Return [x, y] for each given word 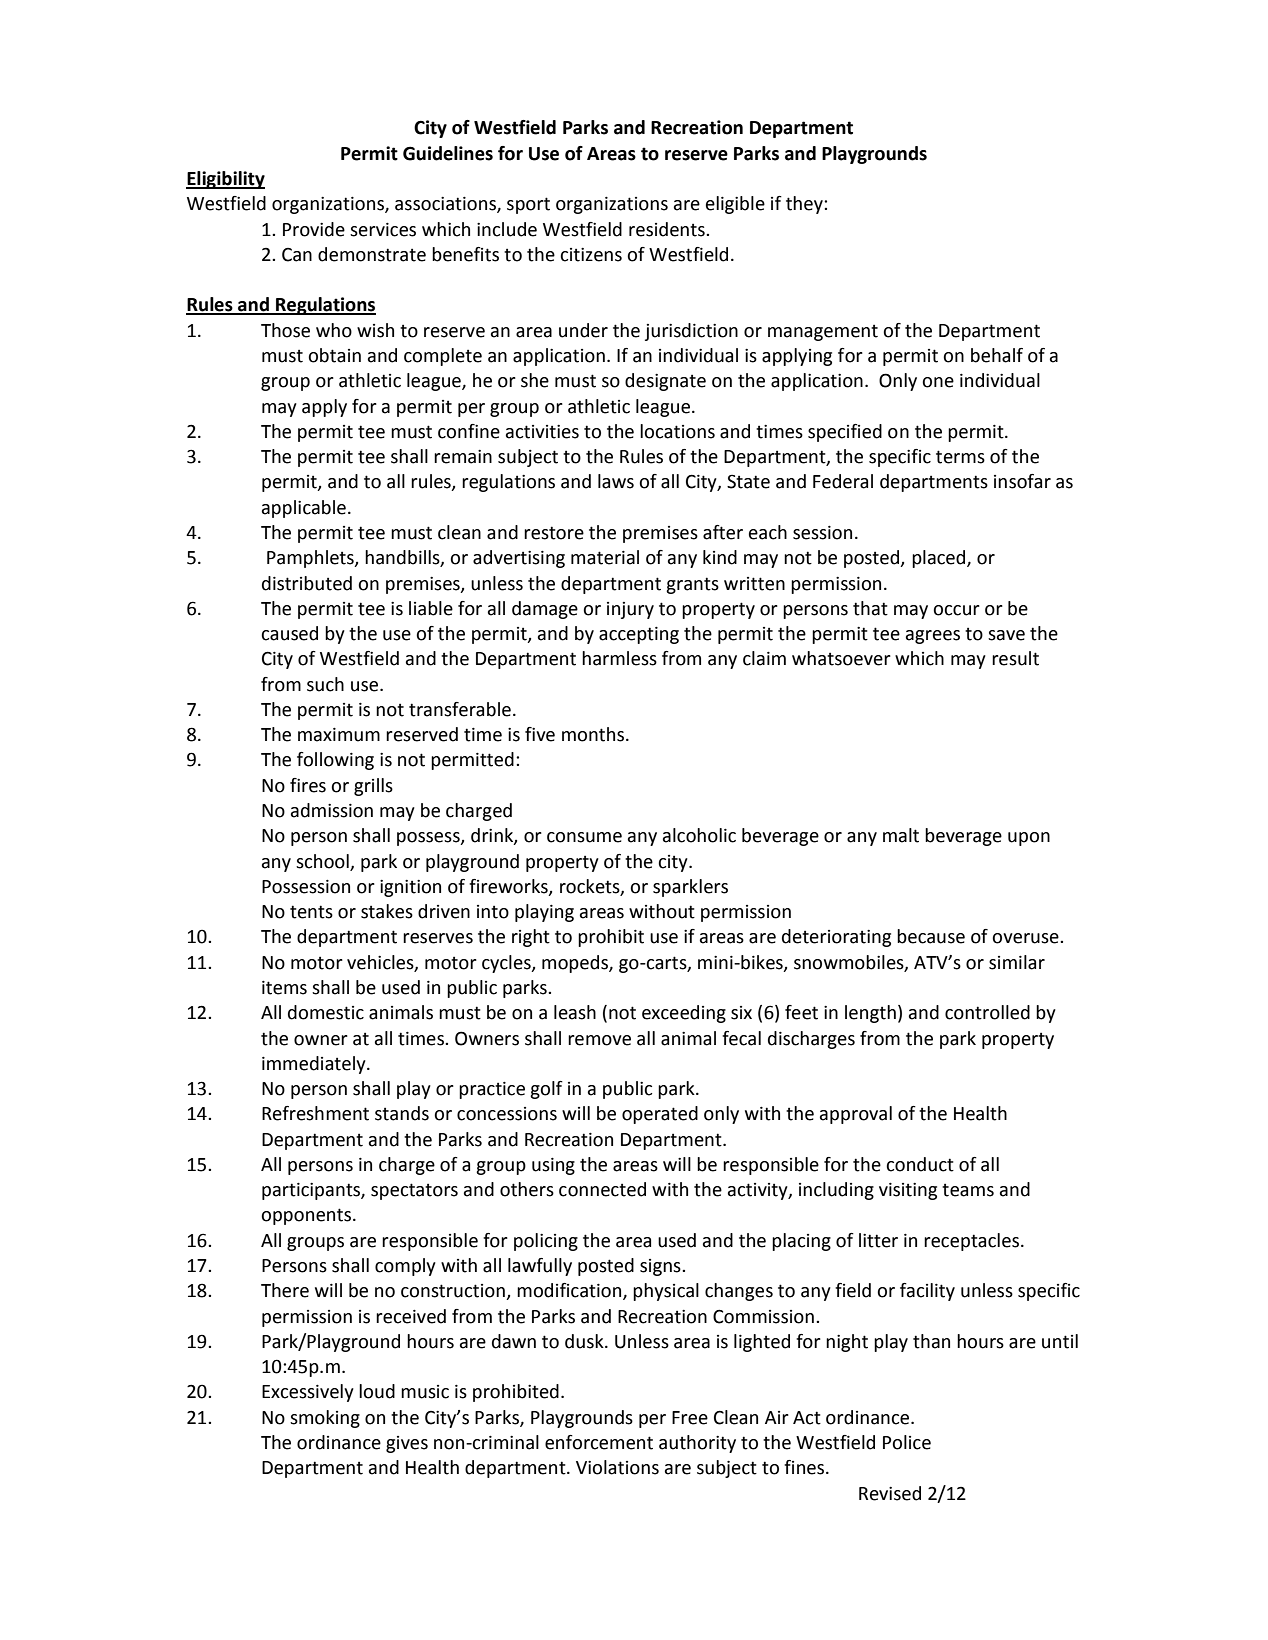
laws [616, 481]
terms [960, 457]
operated [660, 1115]
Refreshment [315, 1113]
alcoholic [699, 835]
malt [901, 835]
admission [332, 810]
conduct [920, 1164]
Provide [314, 229]
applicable [304, 509]
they [805, 205]
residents [668, 229]
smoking [325, 1419]
